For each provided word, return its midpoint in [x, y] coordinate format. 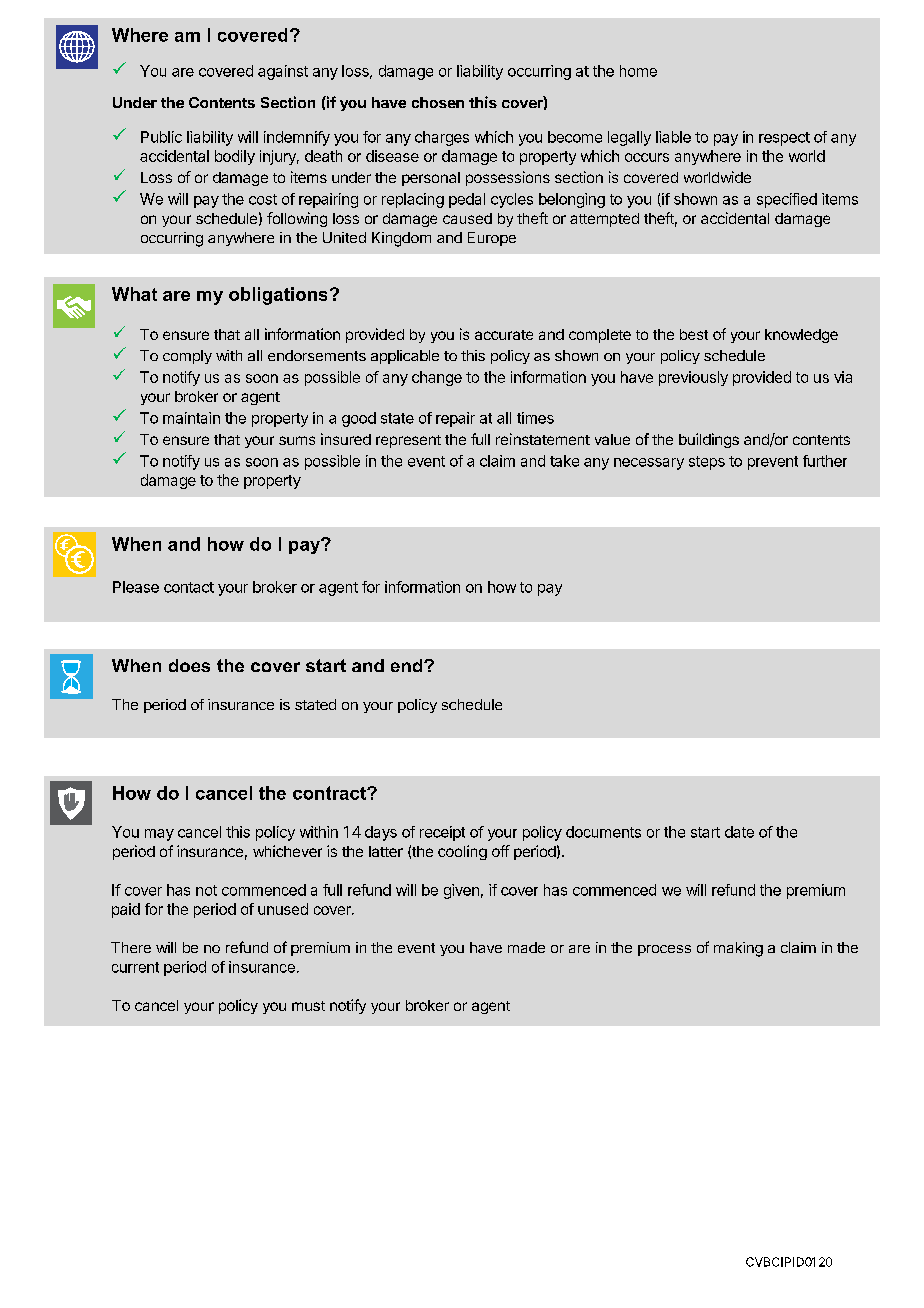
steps [707, 463]
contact [189, 587]
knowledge [801, 336]
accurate [504, 335]
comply [187, 357]
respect [784, 139]
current [135, 967]
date [739, 832]
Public [161, 137]
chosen [438, 102]
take [564, 461]
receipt [442, 833]
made [526, 947]
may [159, 835]
